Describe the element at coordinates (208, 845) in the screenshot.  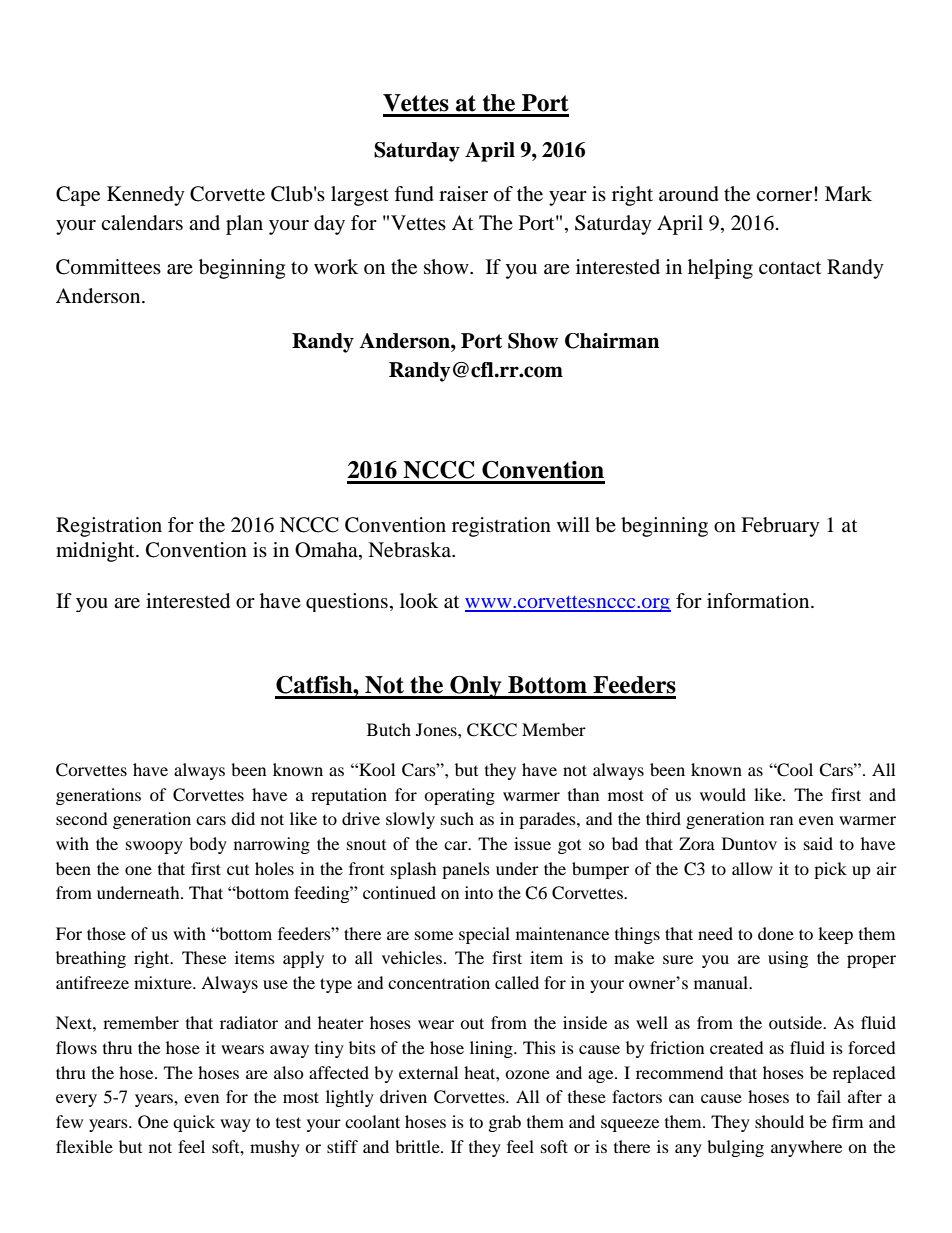
I see `body` at that location.
